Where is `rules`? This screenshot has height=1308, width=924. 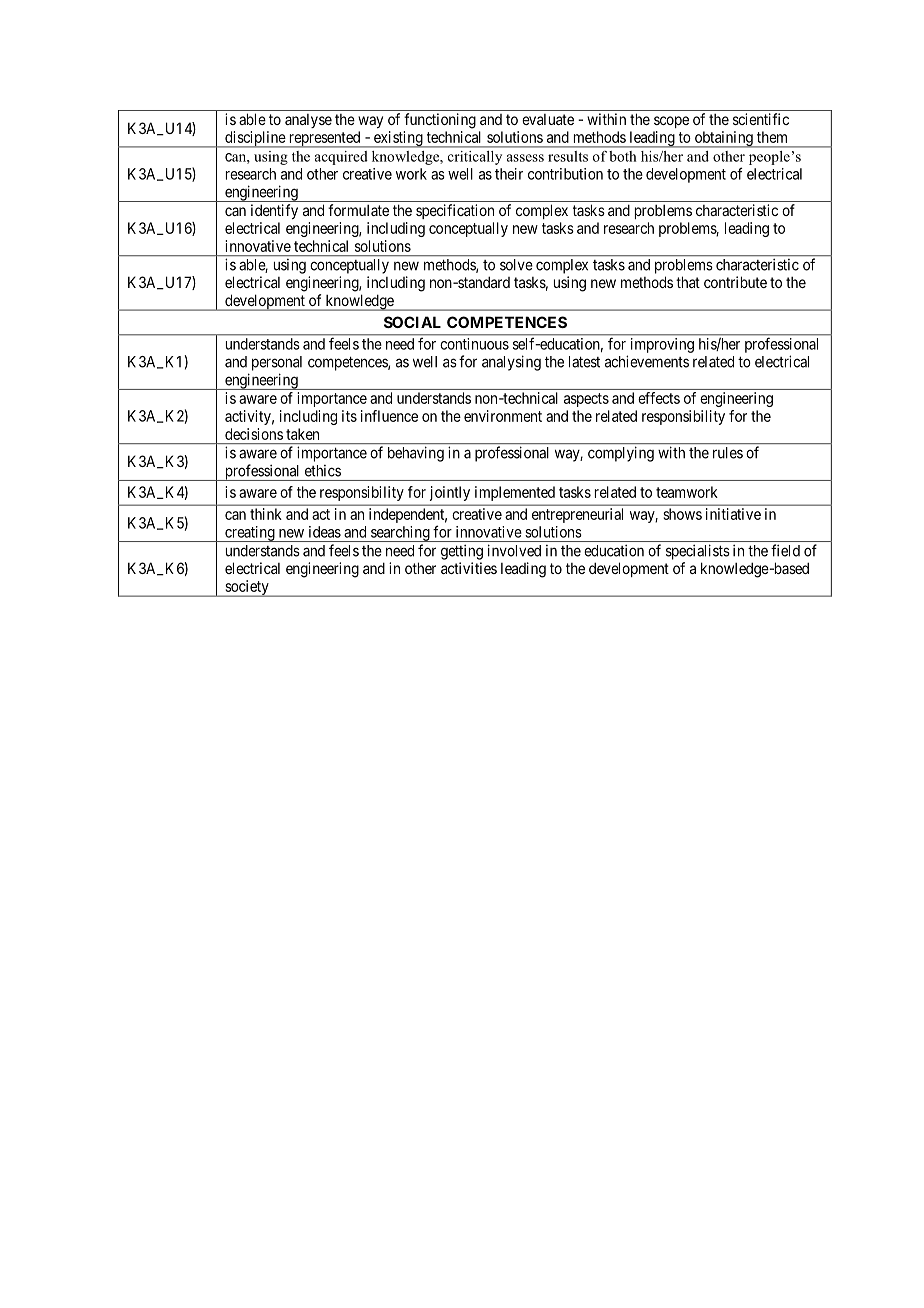 rules is located at coordinates (728, 453).
